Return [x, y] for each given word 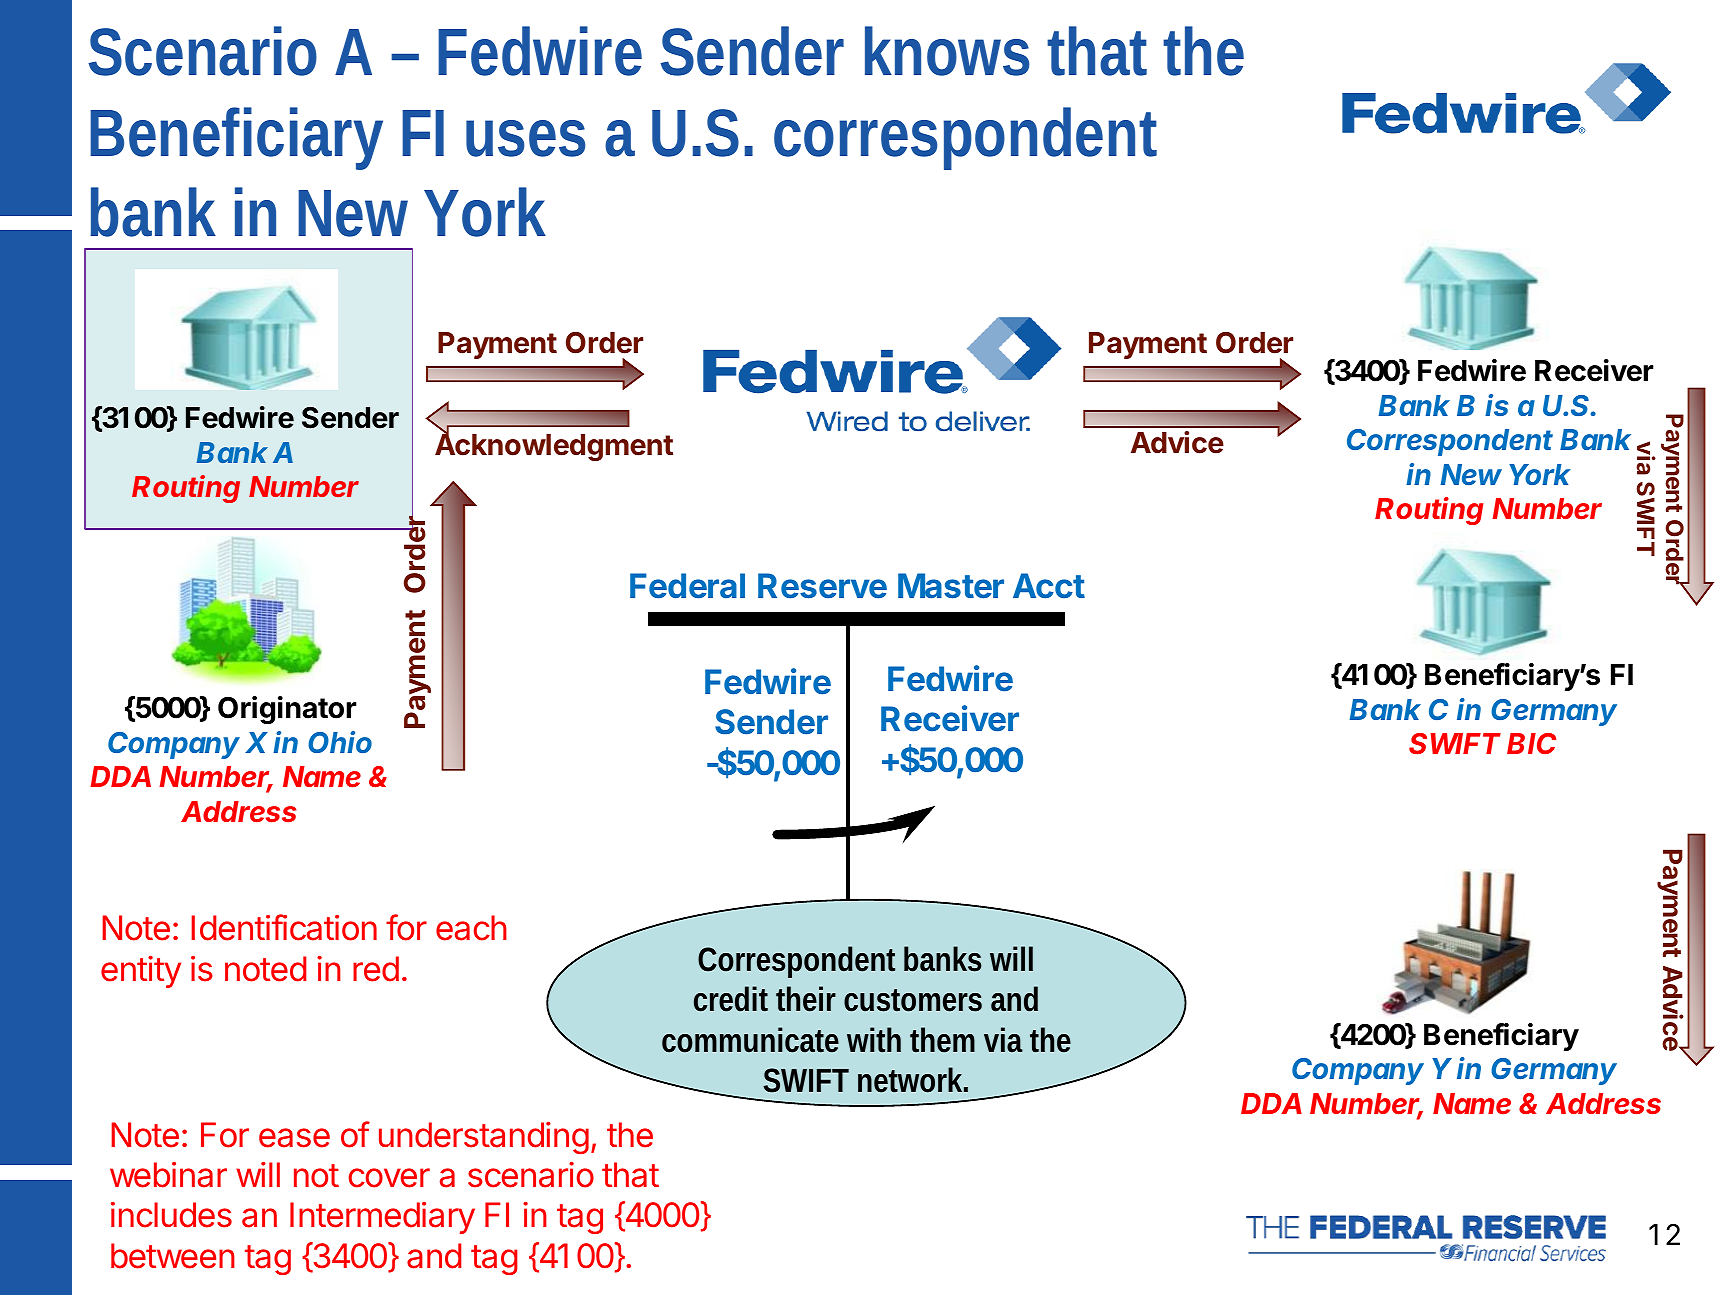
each [471, 928]
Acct [1049, 586]
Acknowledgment [554, 446]
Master [951, 586]
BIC [1531, 743]
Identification [284, 927]
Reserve [822, 586]
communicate [750, 1040]
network [910, 1080]
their [806, 999]
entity [141, 972]
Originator [287, 710]
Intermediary [382, 1218]
